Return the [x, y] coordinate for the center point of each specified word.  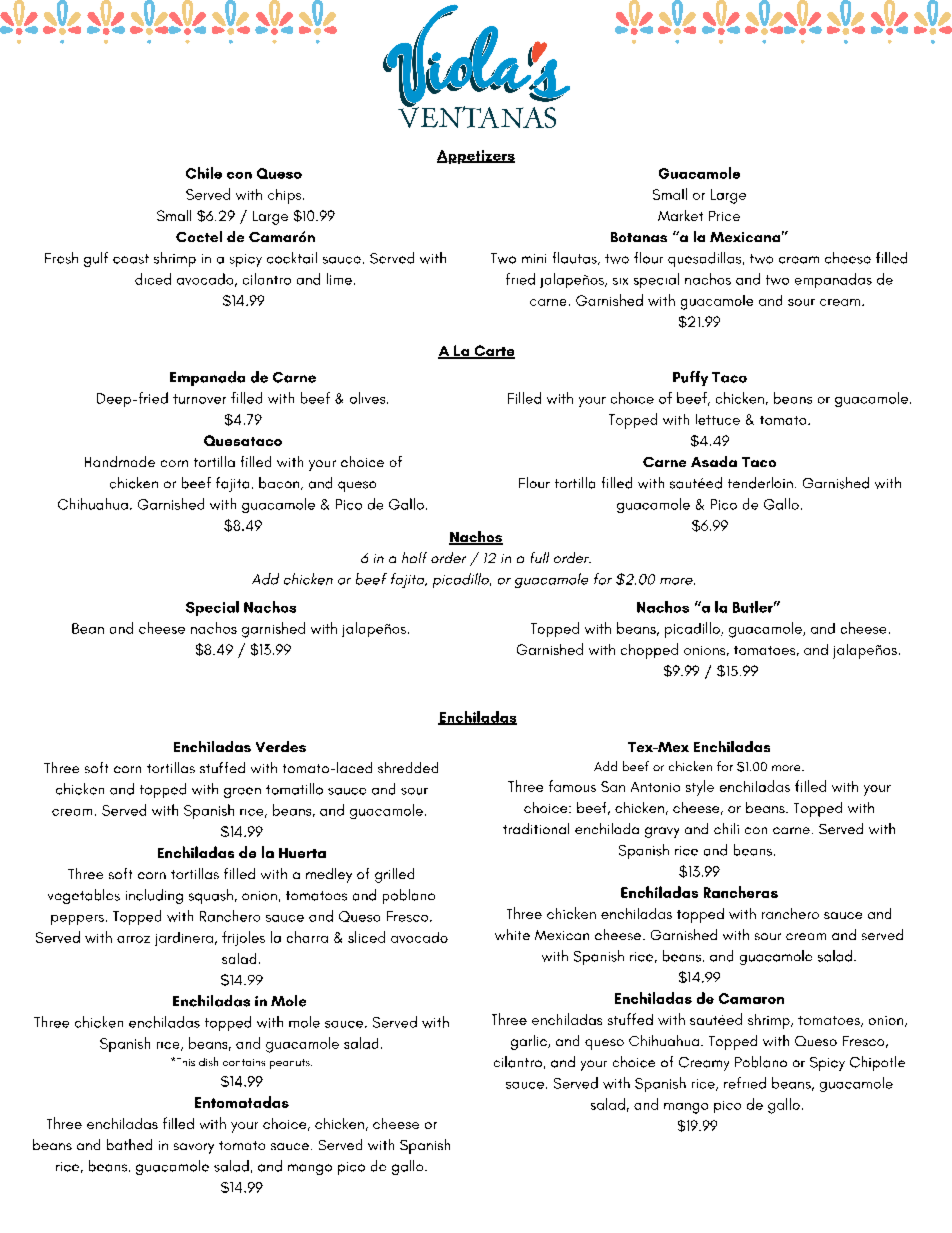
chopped [649, 651]
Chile [204, 173]
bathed [129, 1144]
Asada [714, 461]
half [414, 557]
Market [680, 215]
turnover [199, 399]
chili [726, 828]
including [154, 896]
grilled [394, 875]
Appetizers [476, 157]
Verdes [281, 746]
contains [244, 1062]
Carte [493, 352]
